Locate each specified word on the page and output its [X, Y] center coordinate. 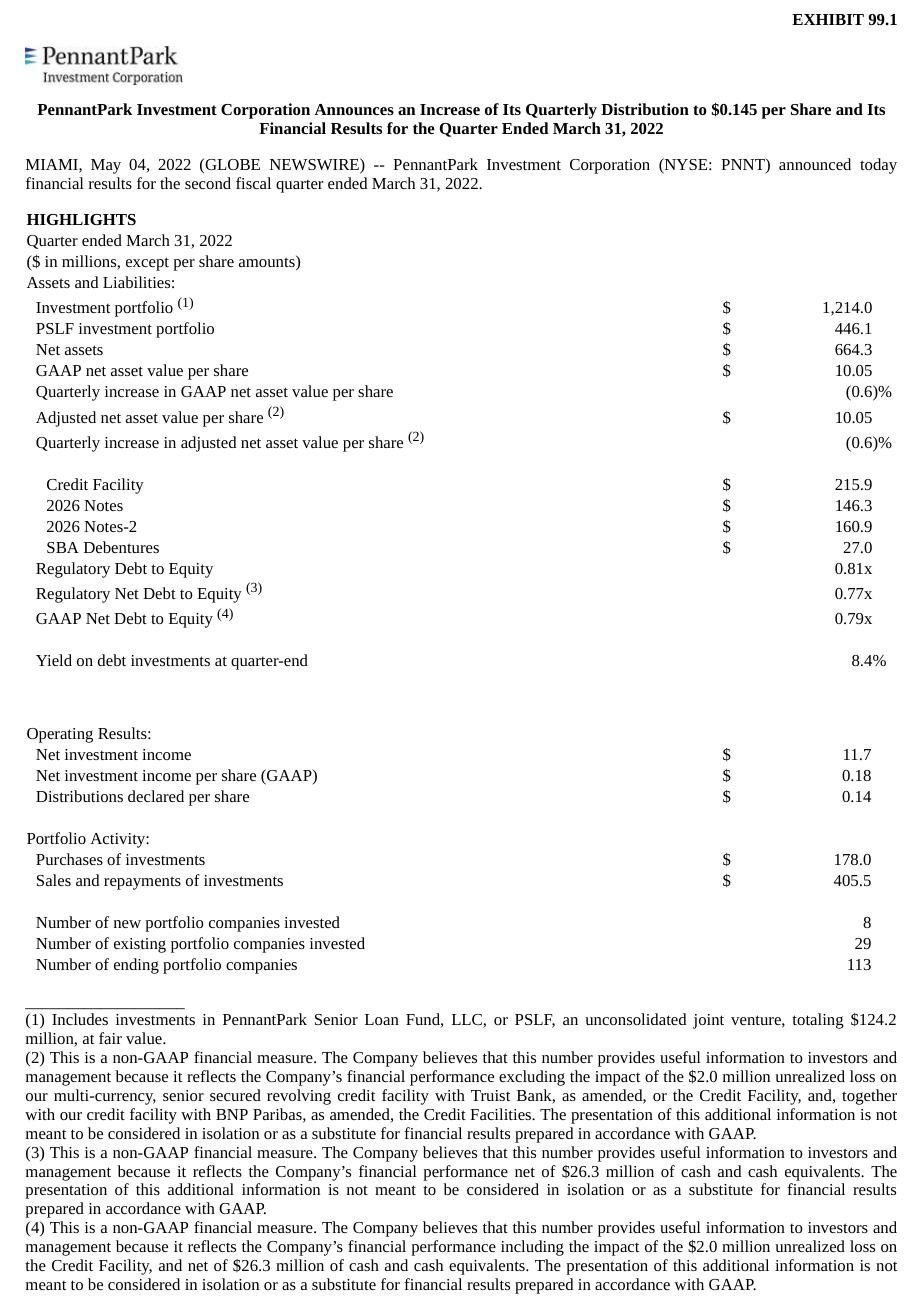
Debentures [121, 547]
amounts [268, 263]
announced [815, 164]
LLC [468, 1021]
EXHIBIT [828, 19]
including [532, 1248]
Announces [354, 109]
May [106, 166]
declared [156, 796]
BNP [232, 1114]
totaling [818, 1021]
